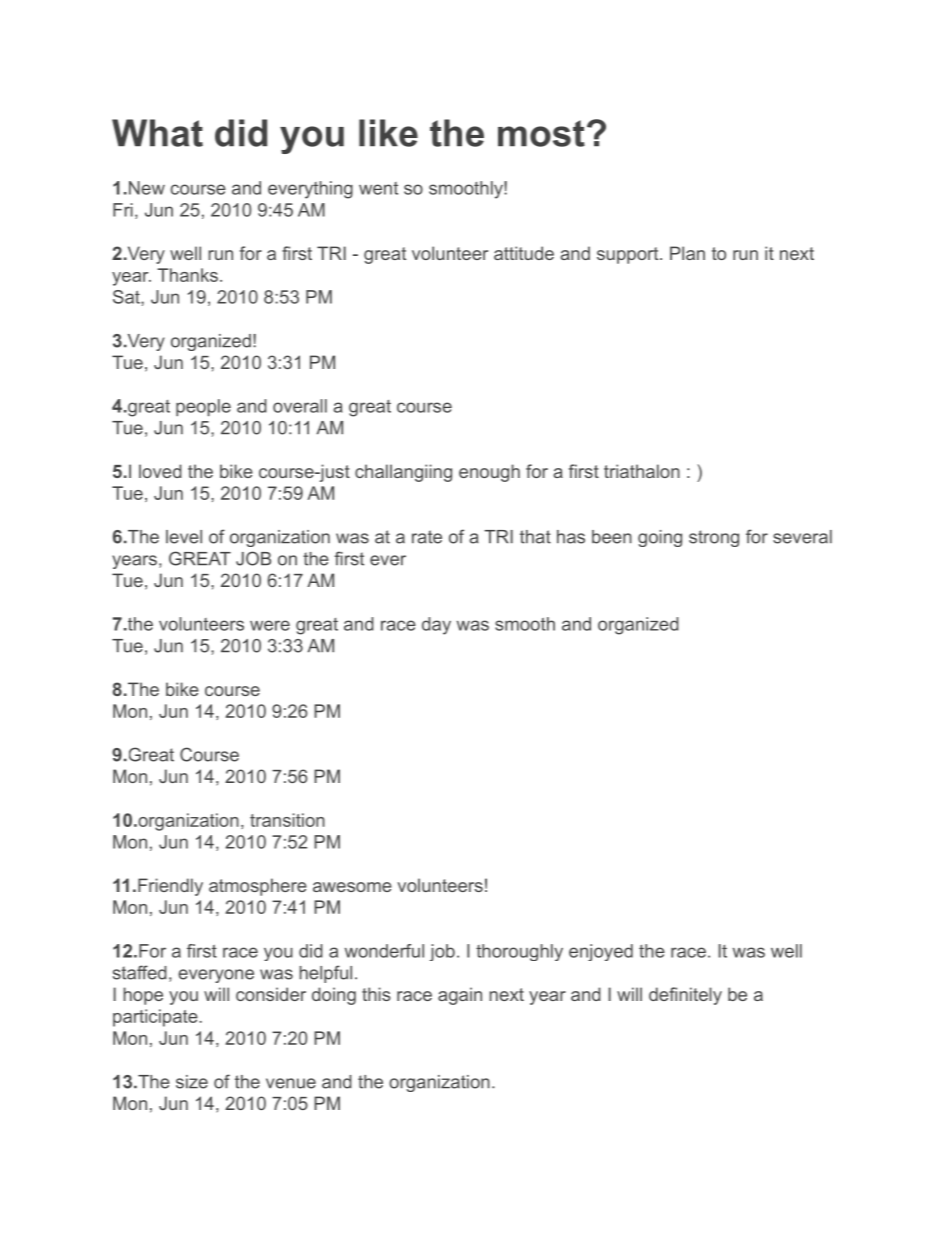  What do you see at coordinates (541, 133) in the screenshot?
I see `most` at bounding box center [541, 133].
